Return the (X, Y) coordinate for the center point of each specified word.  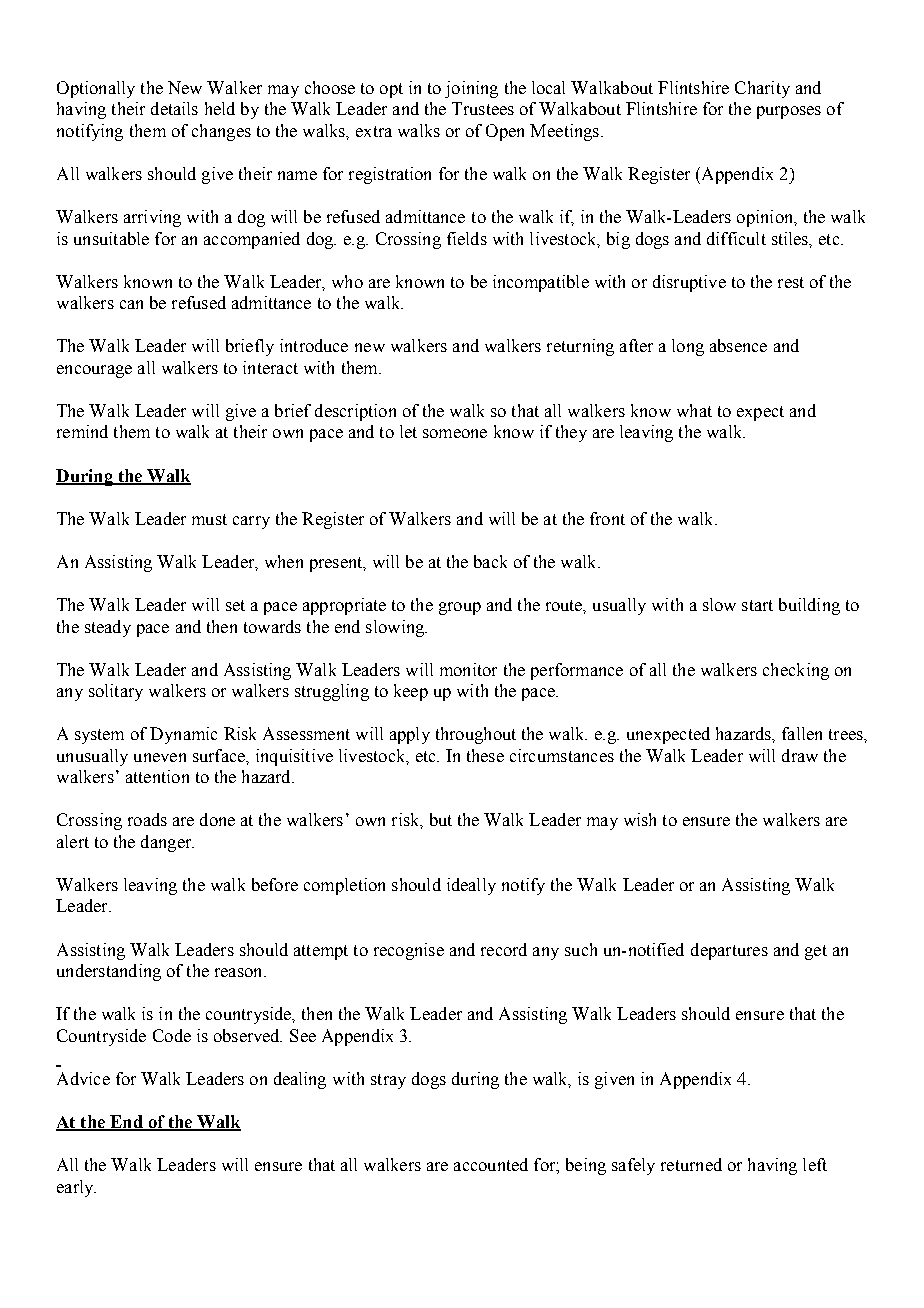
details (174, 108)
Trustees (483, 108)
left (815, 1164)
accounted (491, 1164)
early (76, 1188)
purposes (789, 112)
